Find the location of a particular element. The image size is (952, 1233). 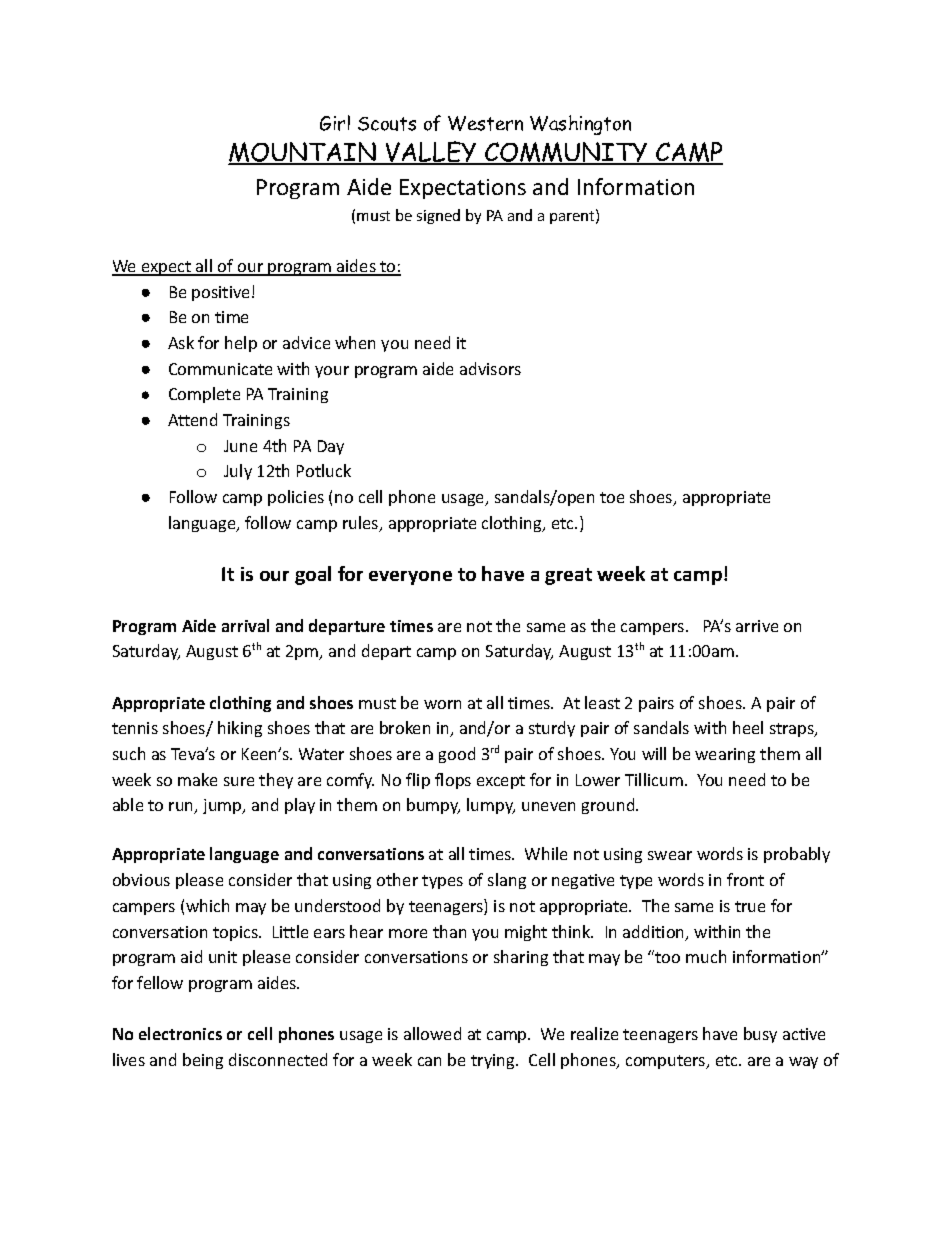

VALLEY is located at coordinates (431, 153).
